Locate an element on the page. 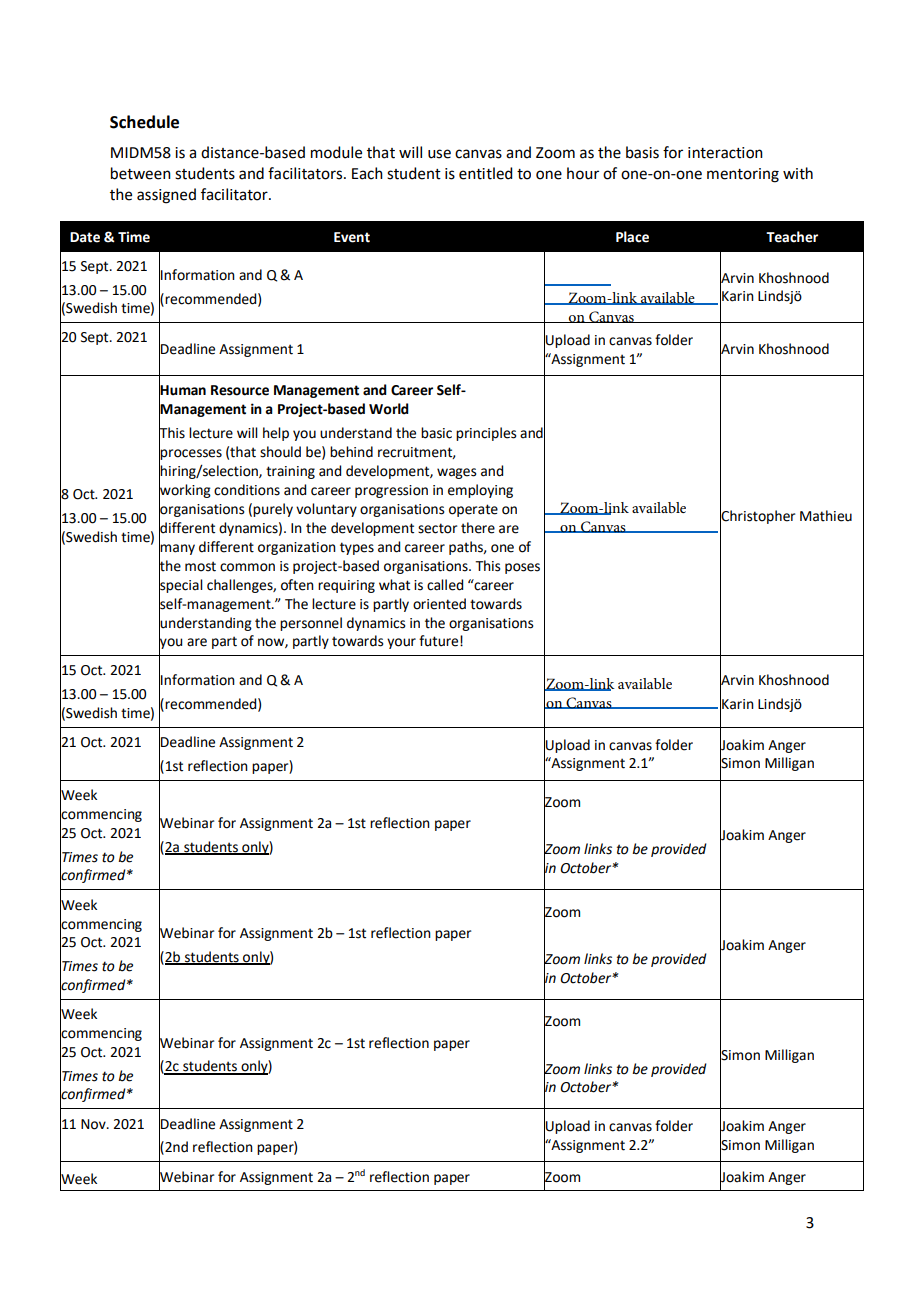 This page has width=924, height=1308. between is located at coordinates (141, 173).
